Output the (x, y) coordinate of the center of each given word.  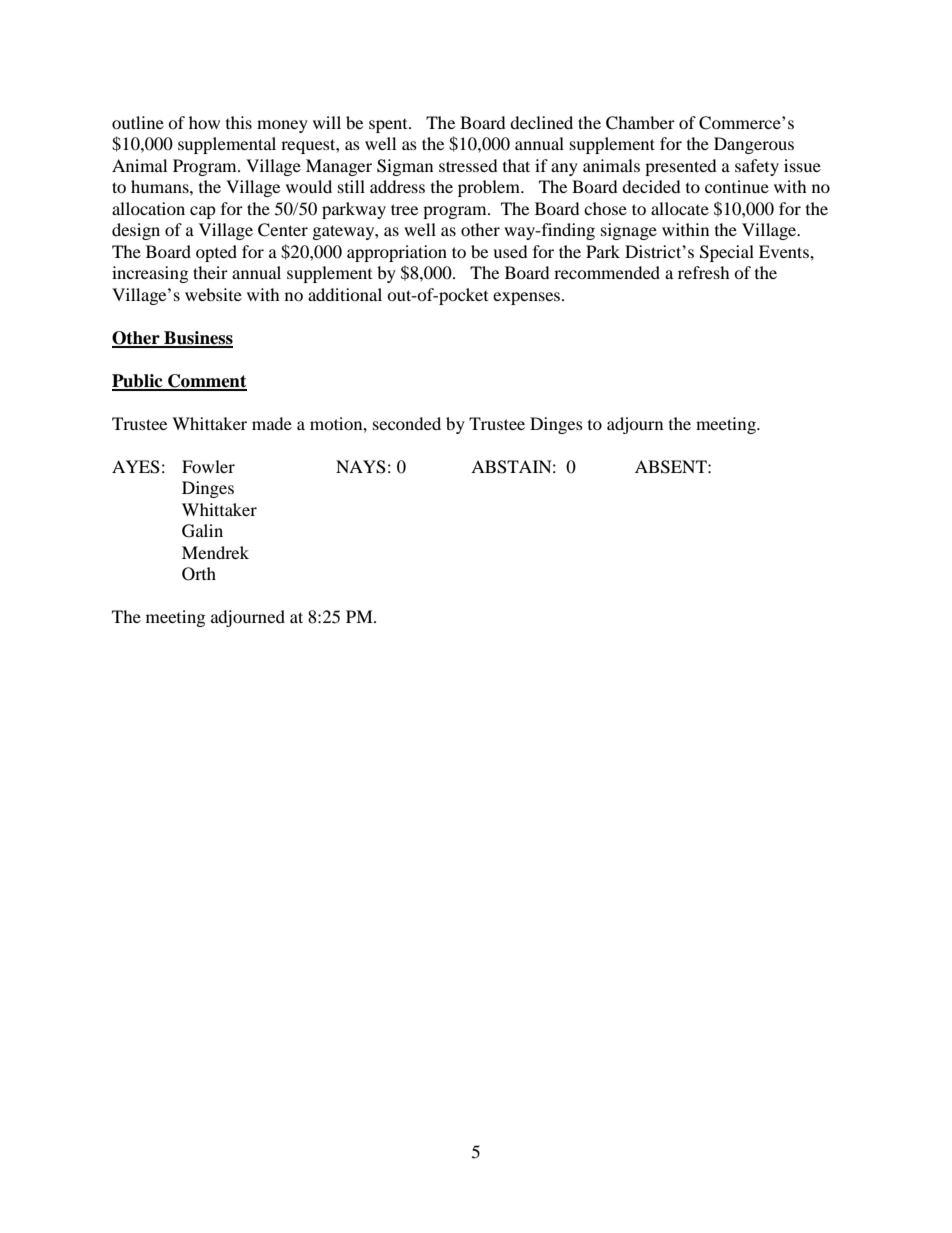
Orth (199, 574)
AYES (136, 467)
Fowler (208, 466)
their (210, 272)
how (204, 122)
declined (541, 122)
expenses (528, 298)
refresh (704, 272)
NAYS (361, 467)
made (272, 423)
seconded (407, 423)
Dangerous (754, 145)
